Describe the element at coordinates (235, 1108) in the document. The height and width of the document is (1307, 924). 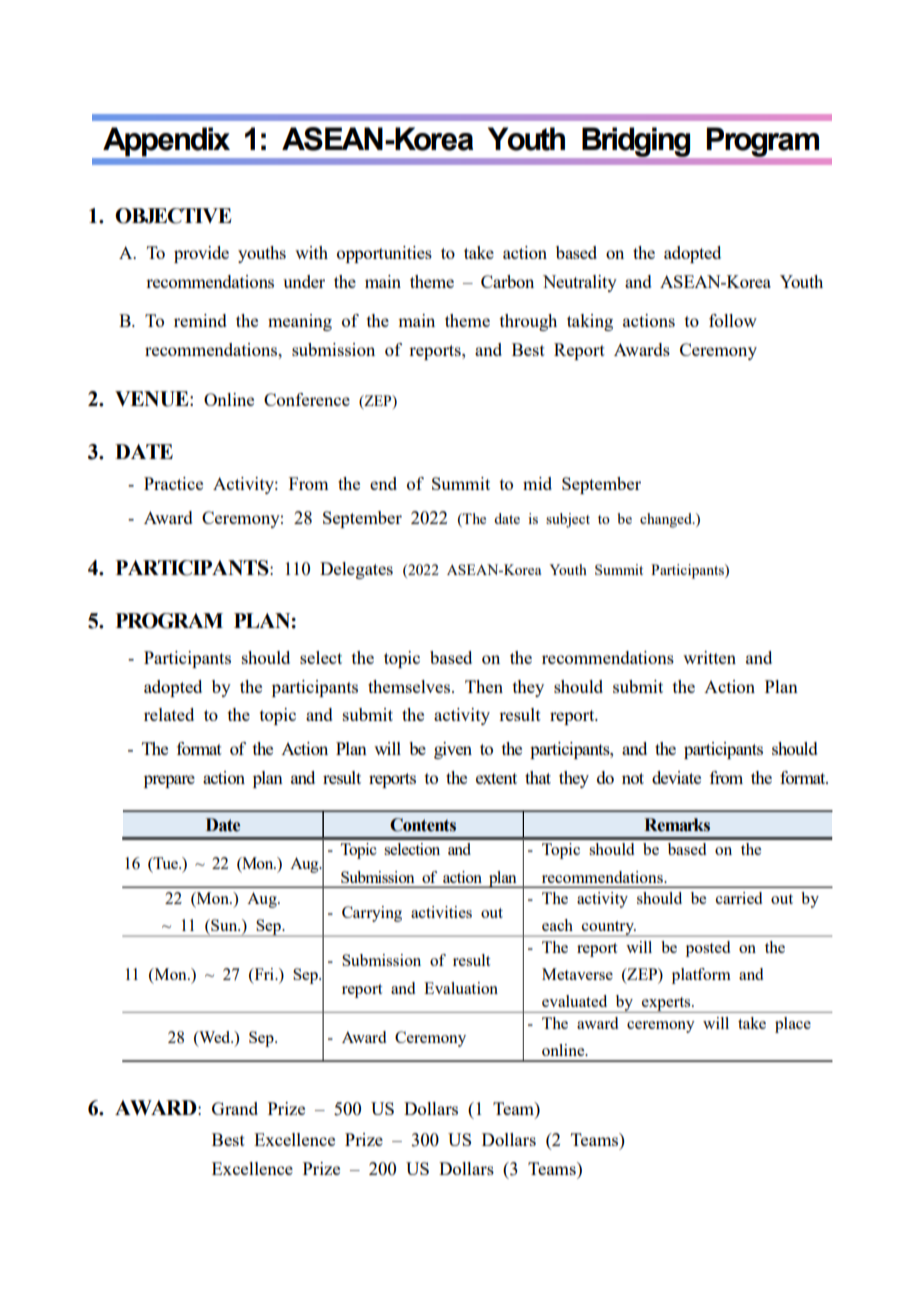
I see `Grand` at that location.
